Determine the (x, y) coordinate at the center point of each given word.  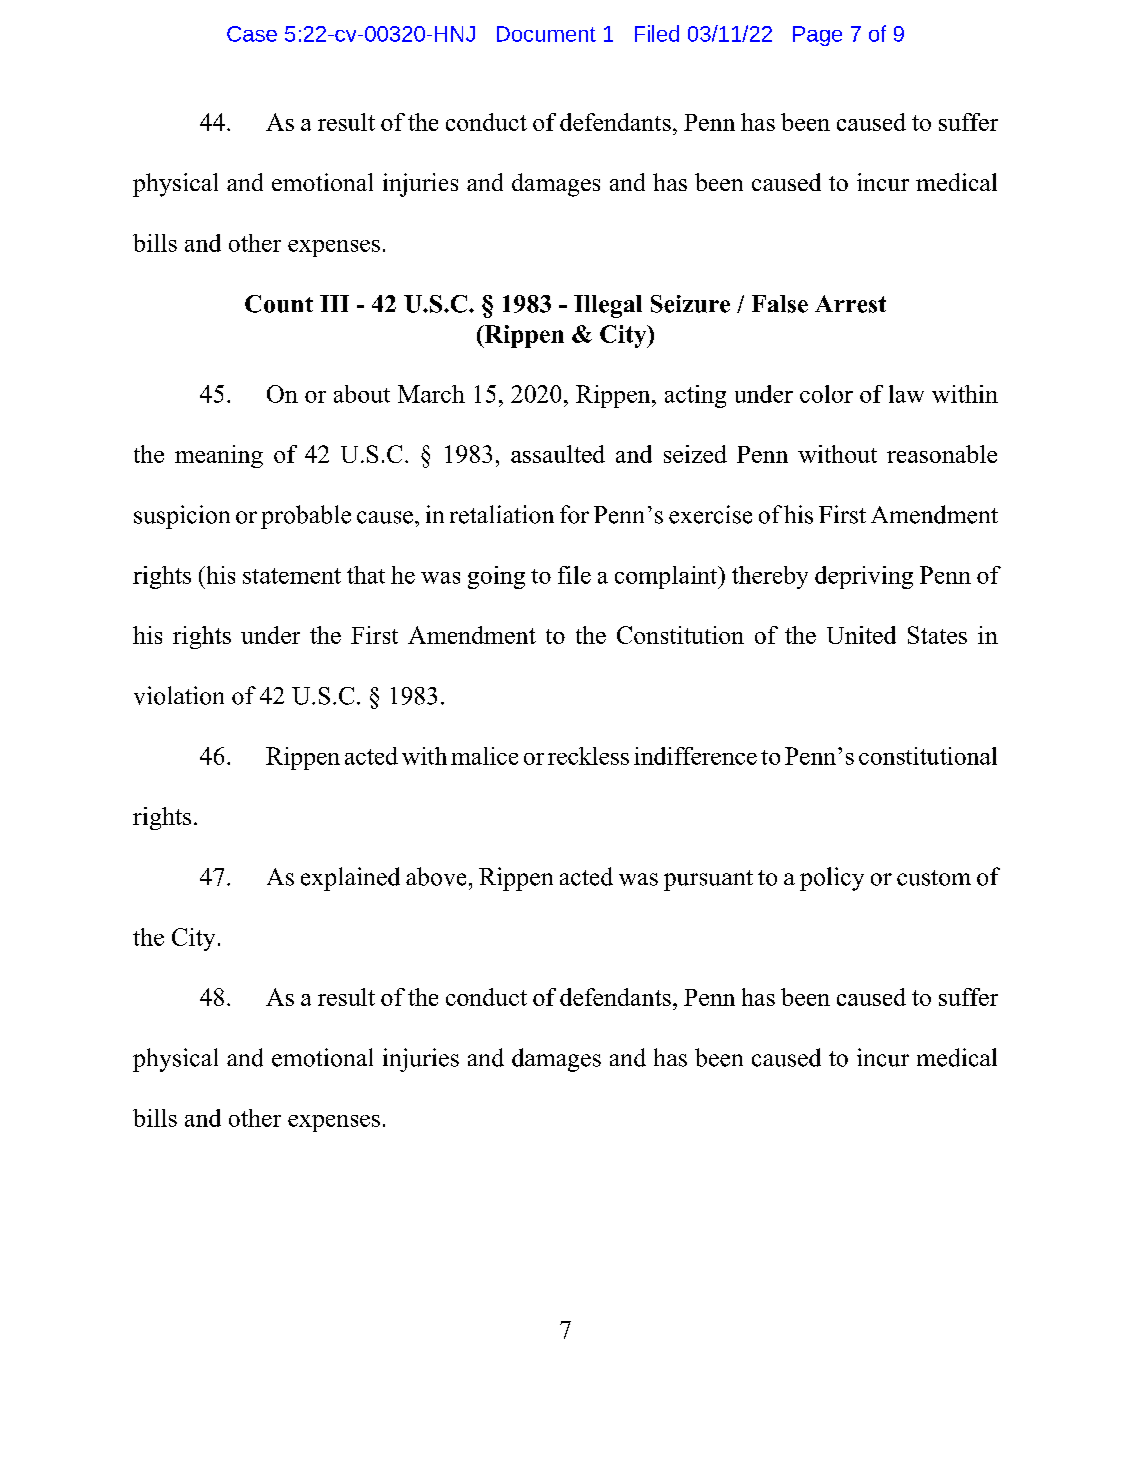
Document (546, 34)
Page (817, 36)
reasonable (942, 454)
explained (350, 879)
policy (832, 879)
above (436, 876)
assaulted (558, 454)
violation (179, 695)
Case (252, 34)
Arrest (850, 304)
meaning (219, 456)
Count (279, 304)
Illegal (608, 306)
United (861, 635)
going (496, 577)
